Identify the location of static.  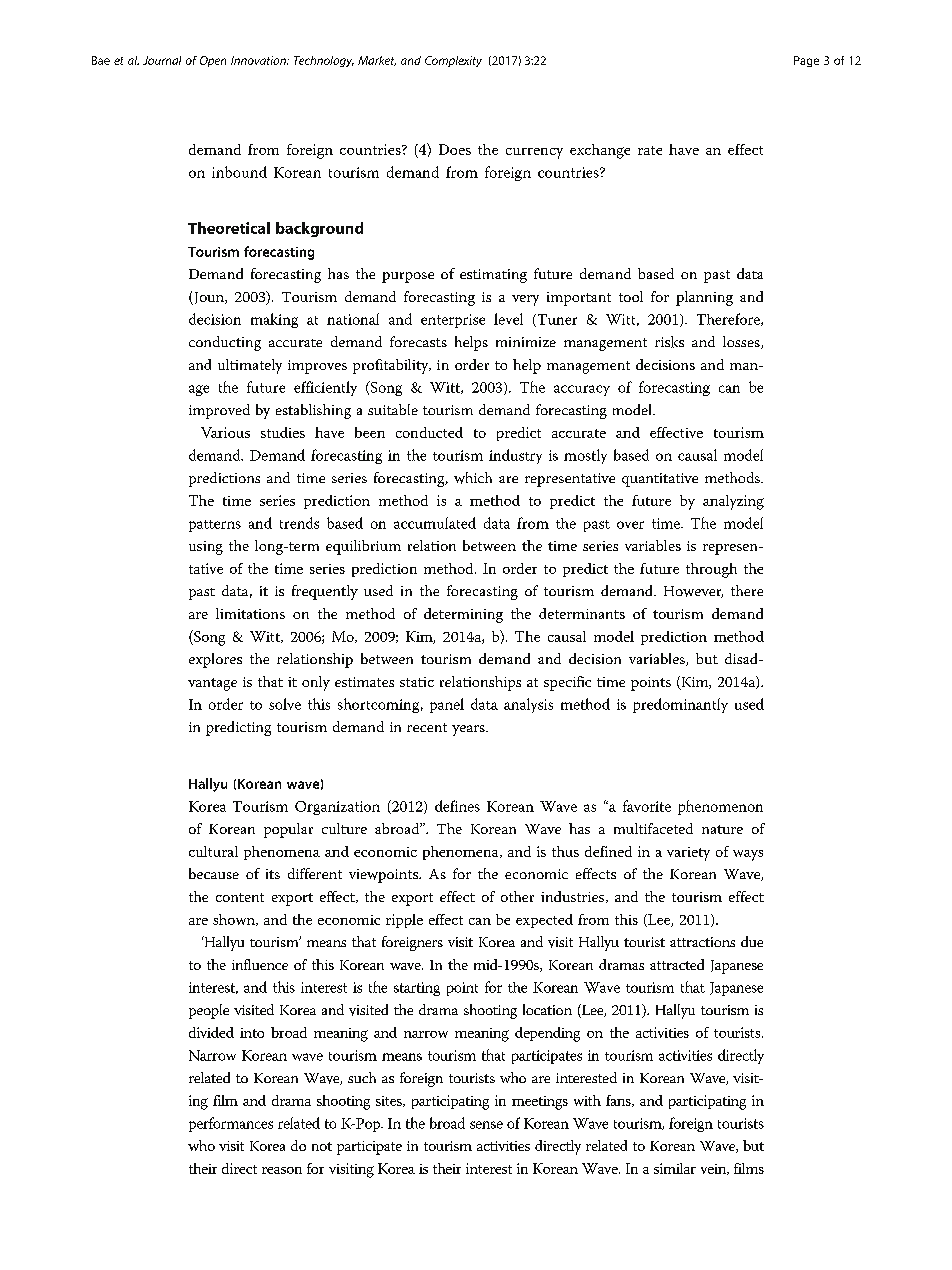
(417, 682).
